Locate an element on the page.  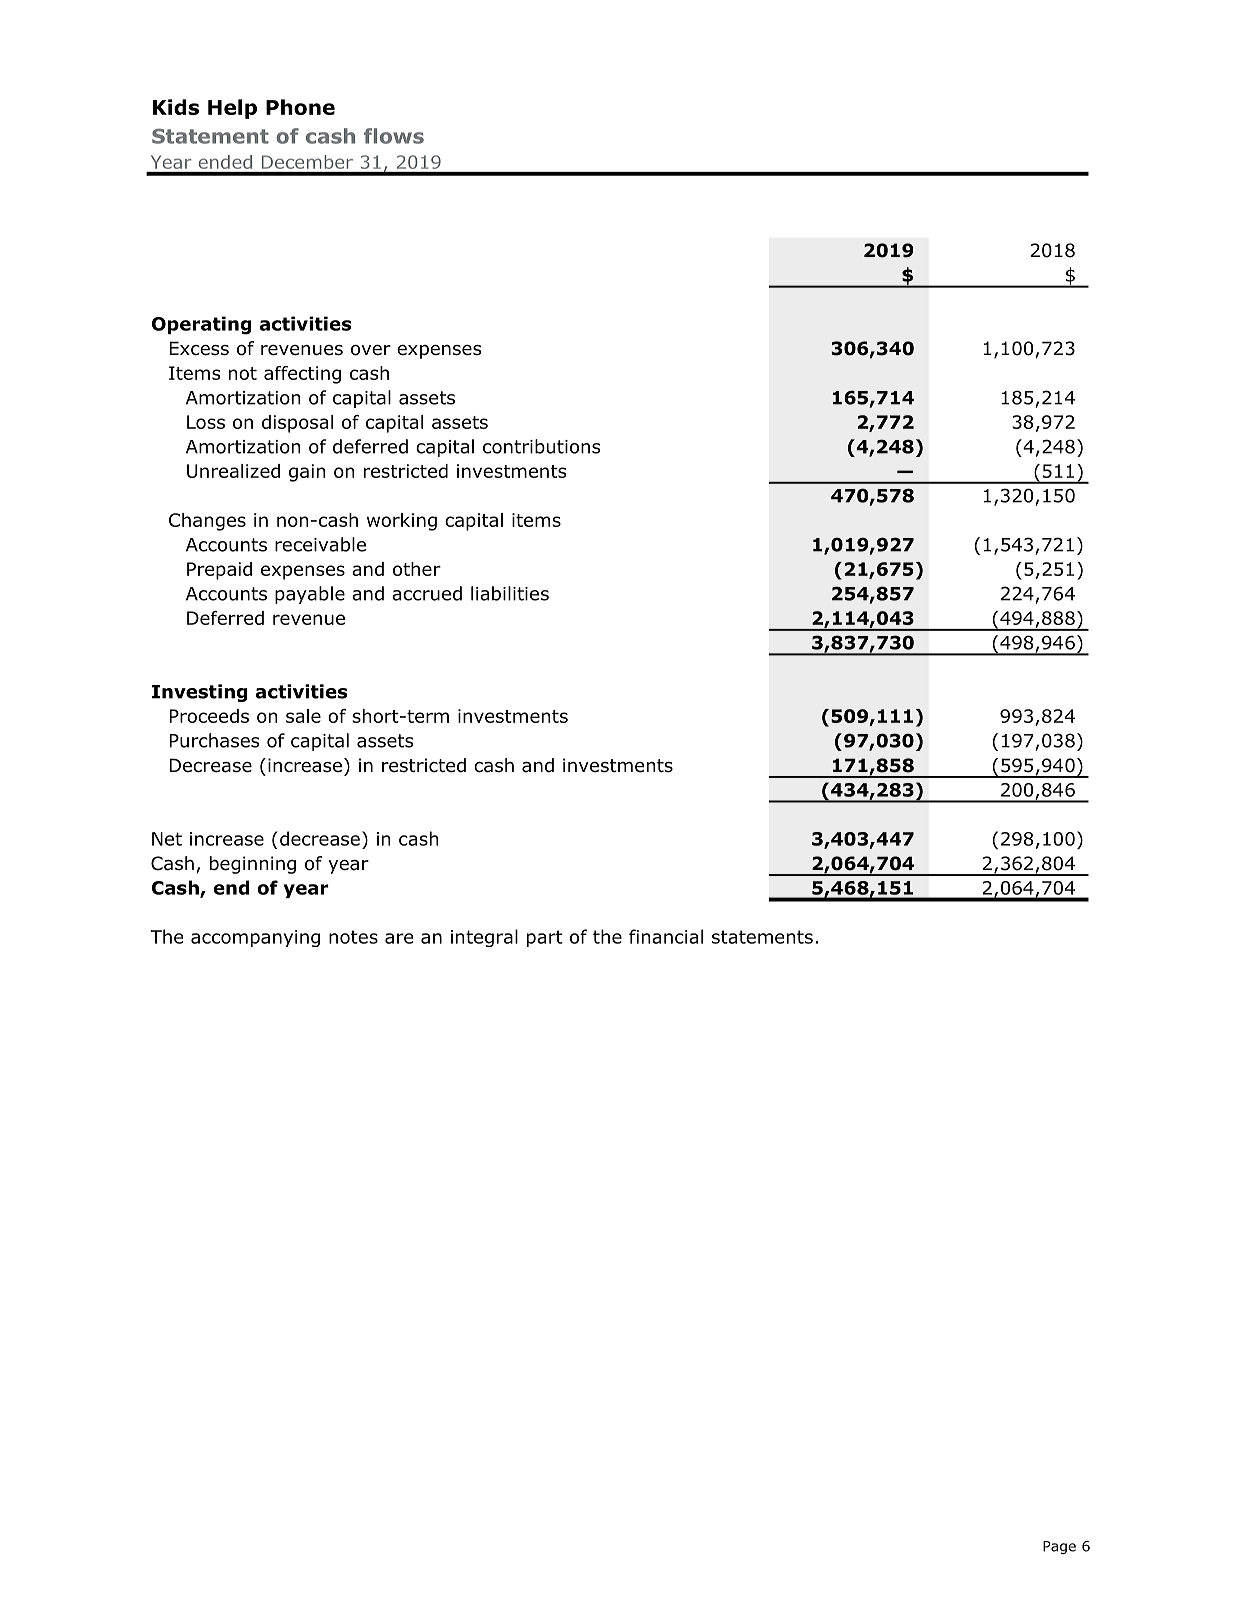
part is located at coordinates (545, 938).
